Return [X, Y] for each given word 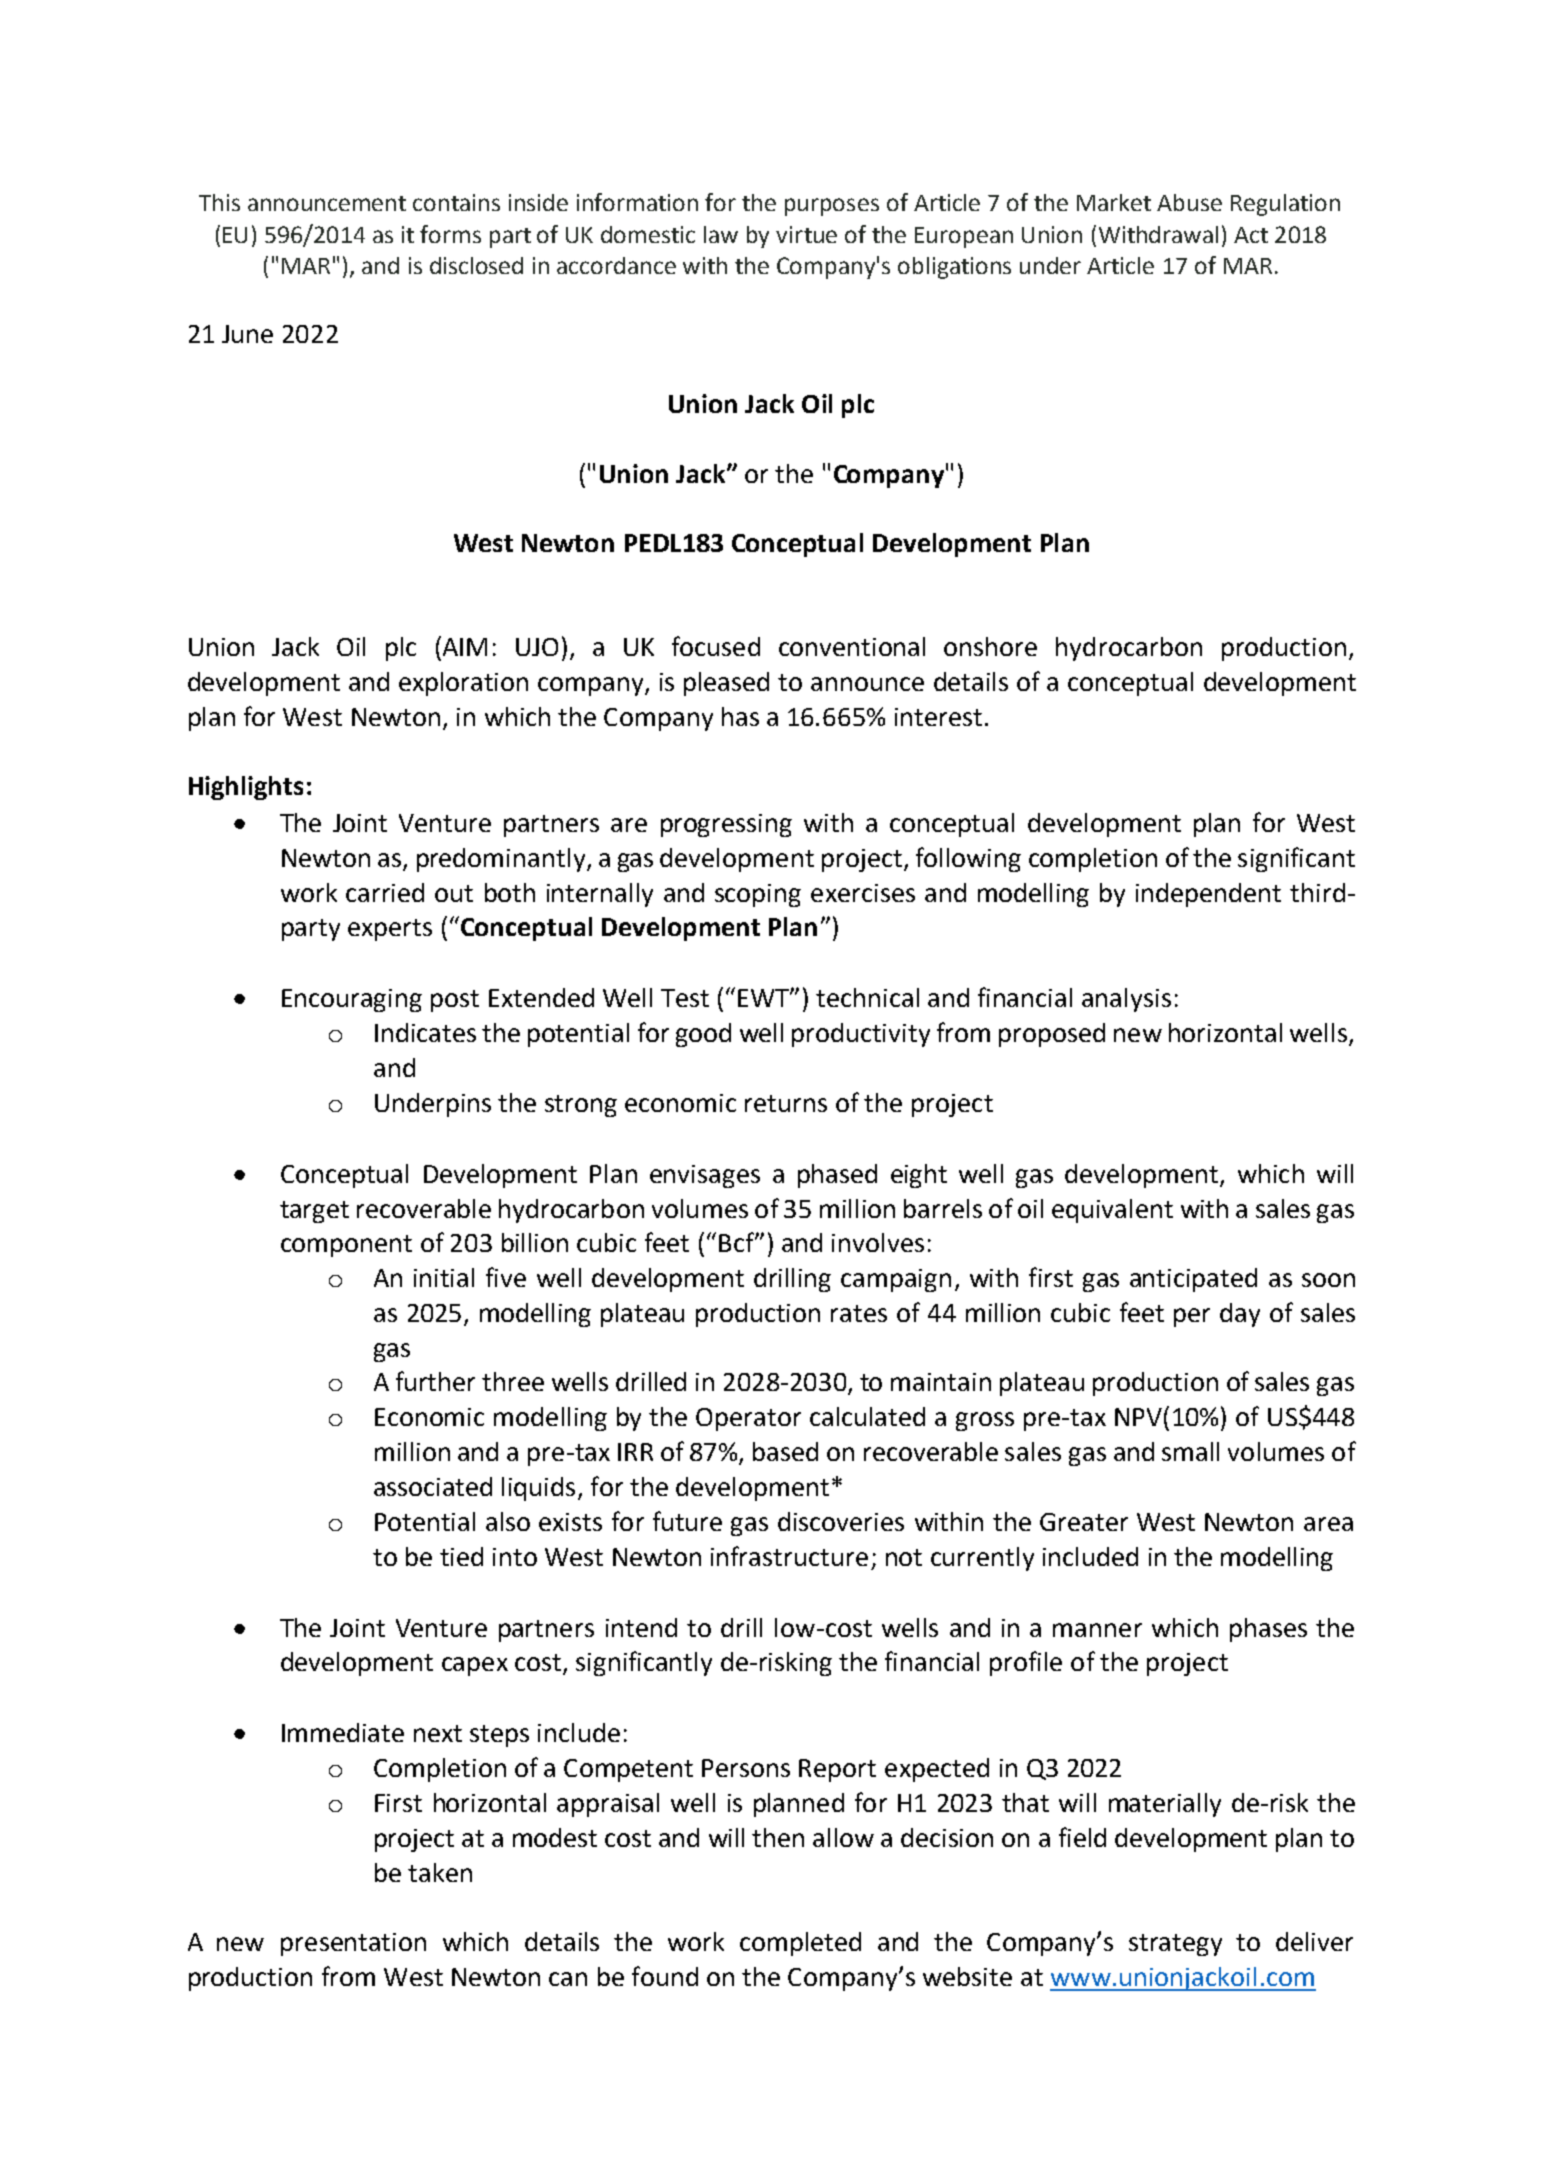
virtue [806, 234]
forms [450, 234]
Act [1251, 235]
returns [786, 1103]
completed [800, 1944]
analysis [1126, 1000]
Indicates [425, 1032]
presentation [353, 1944]
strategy [1175, 1945]
